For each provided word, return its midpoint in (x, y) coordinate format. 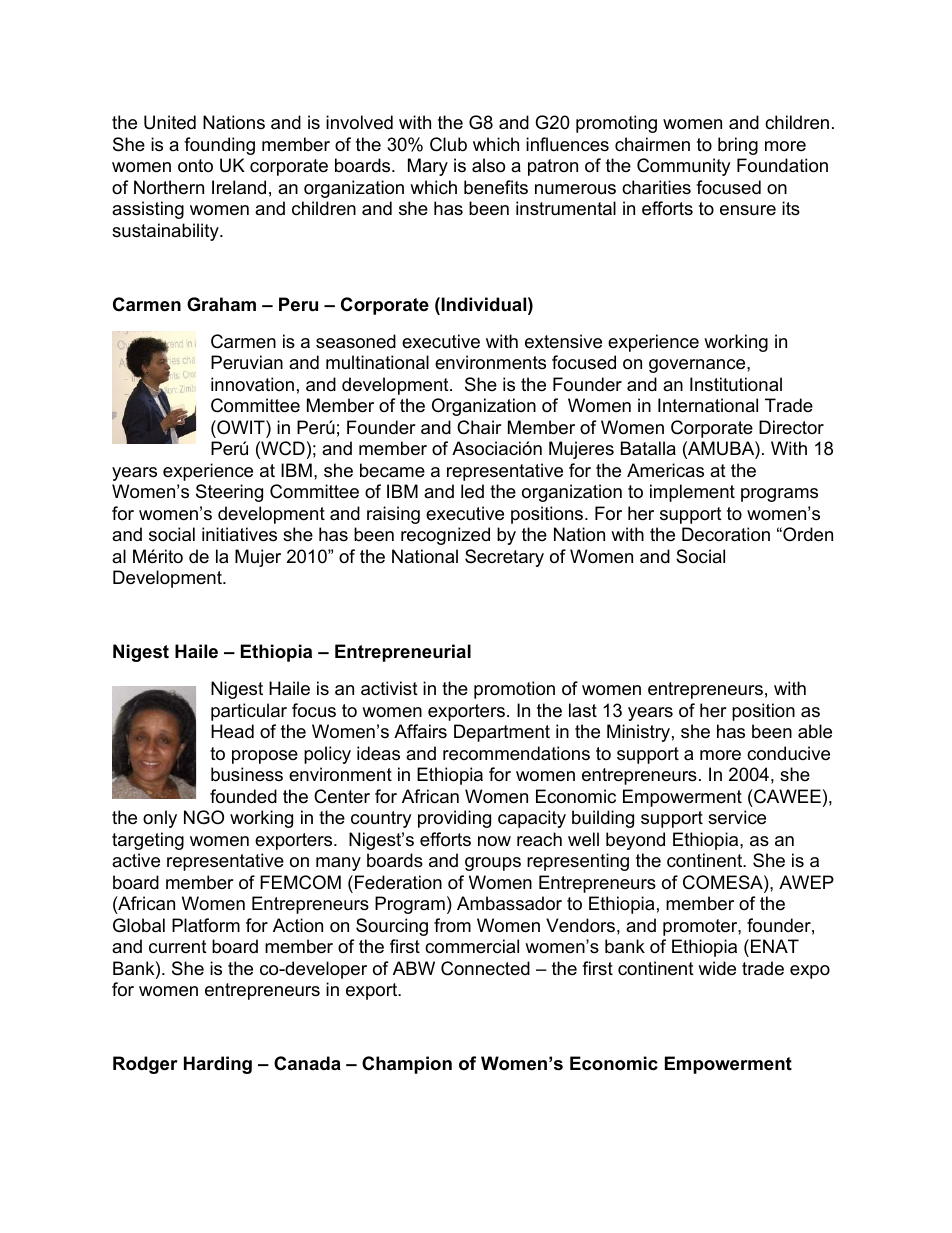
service (737, 817)
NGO (204, 817)
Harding (218, 1065)
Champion (407, 1065)
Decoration (726, 534)
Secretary (504, 558)
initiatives (239, 534)
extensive (563, 341)
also (488, 165)
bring (738, 146)
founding (219, 146)
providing (454, 819)
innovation (252, 384)
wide (717, 968)
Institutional (736, 384)
